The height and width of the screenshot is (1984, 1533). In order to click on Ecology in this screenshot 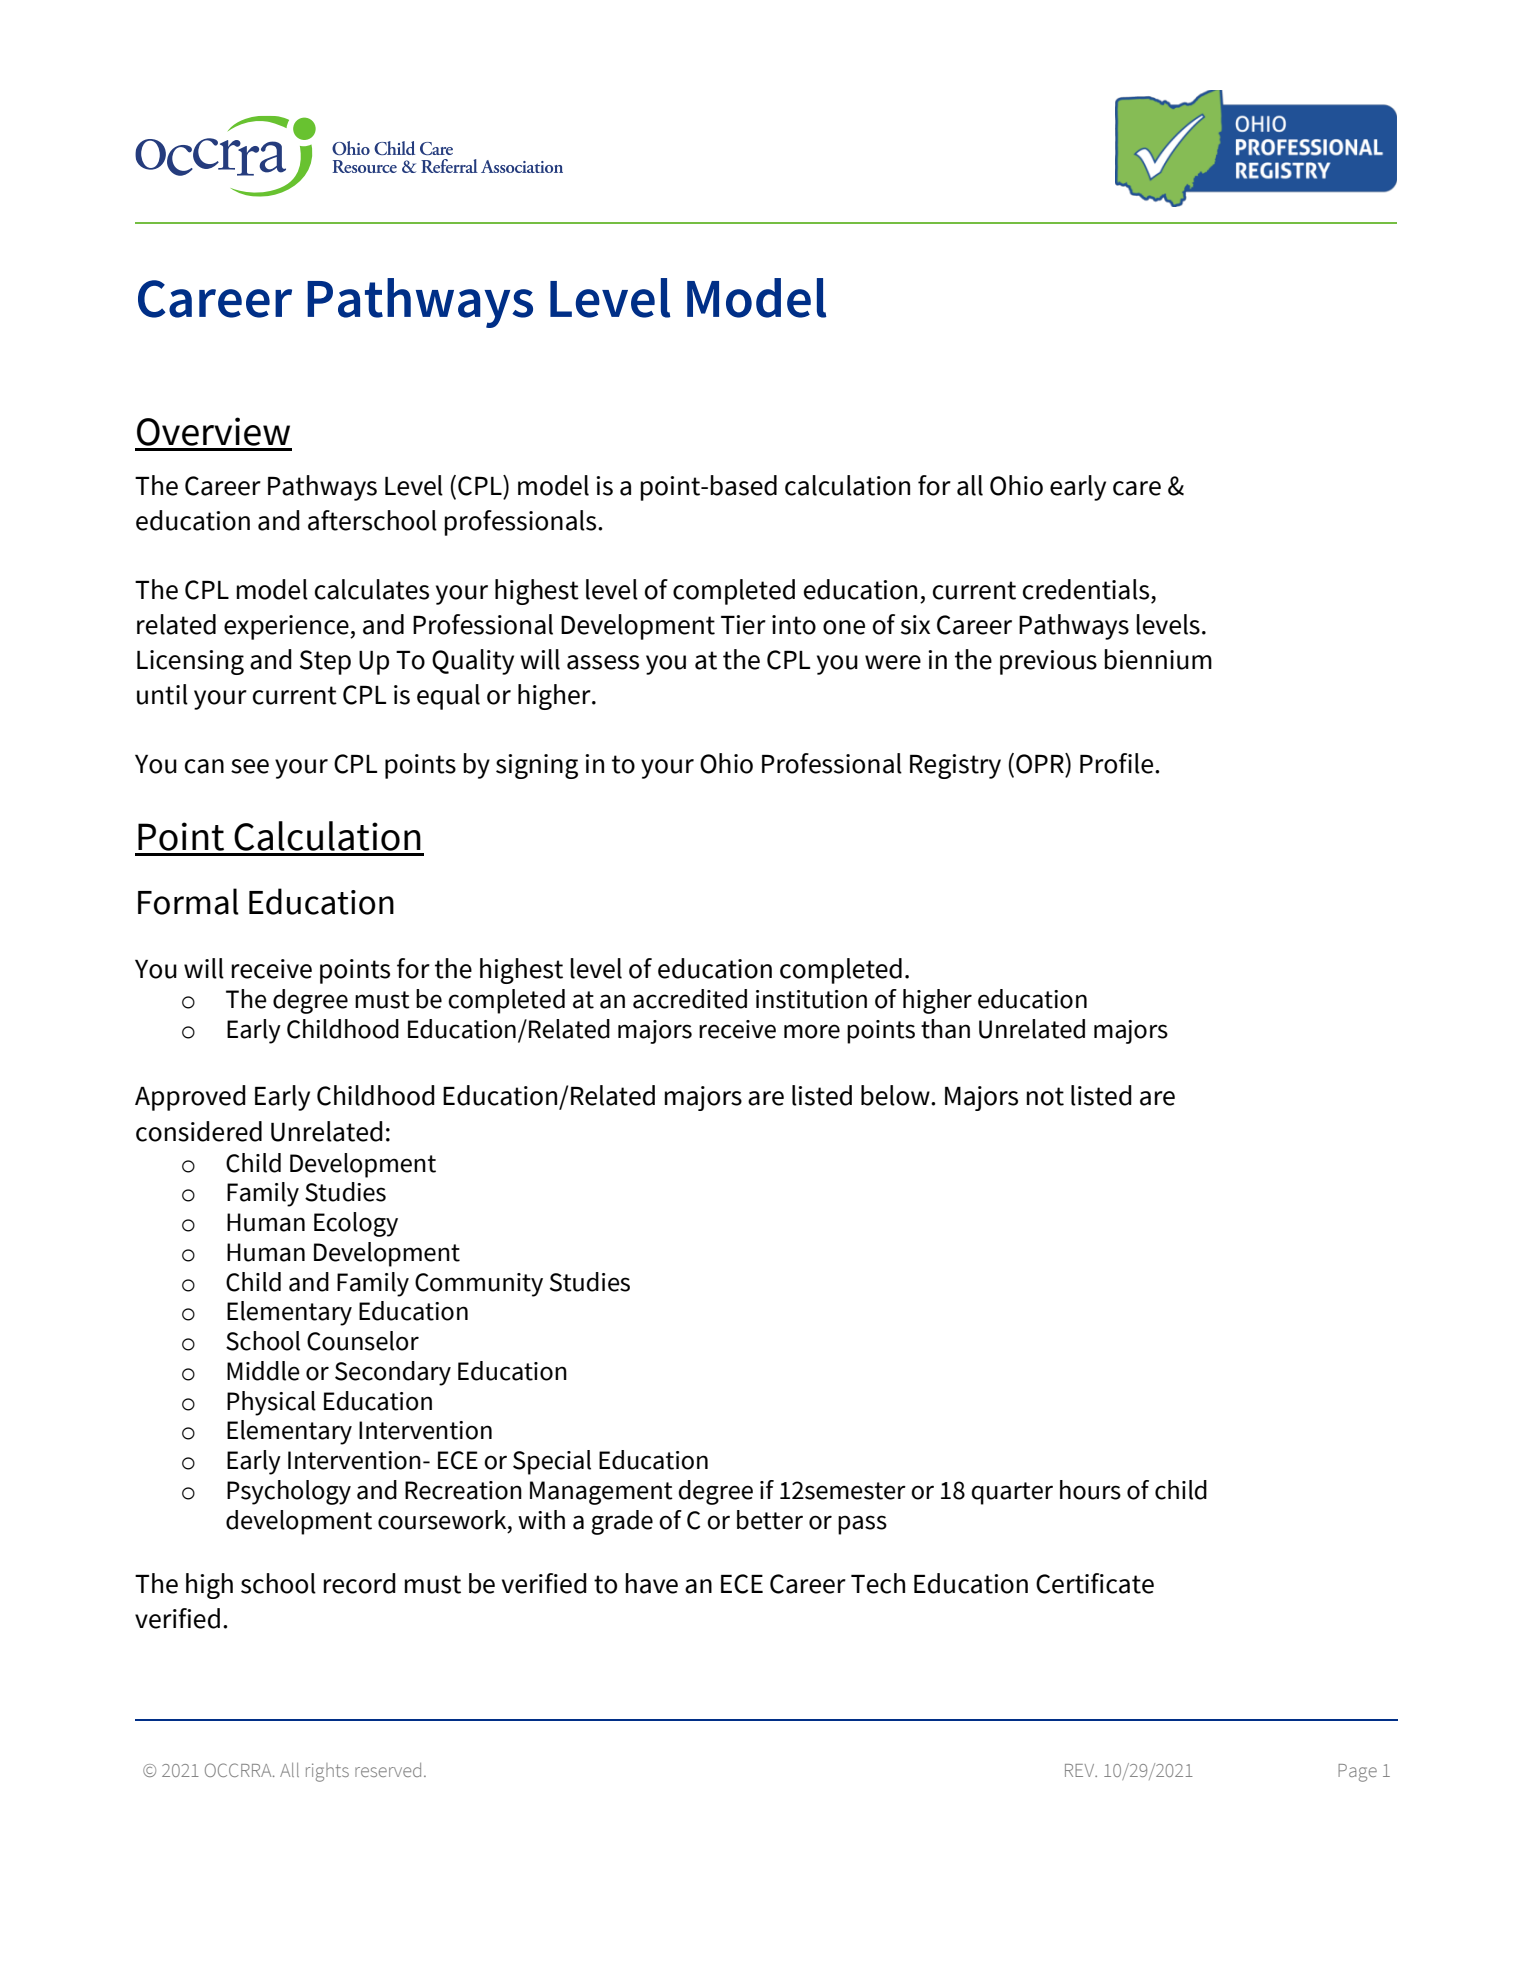, I will do `click(356, 1224)`.
